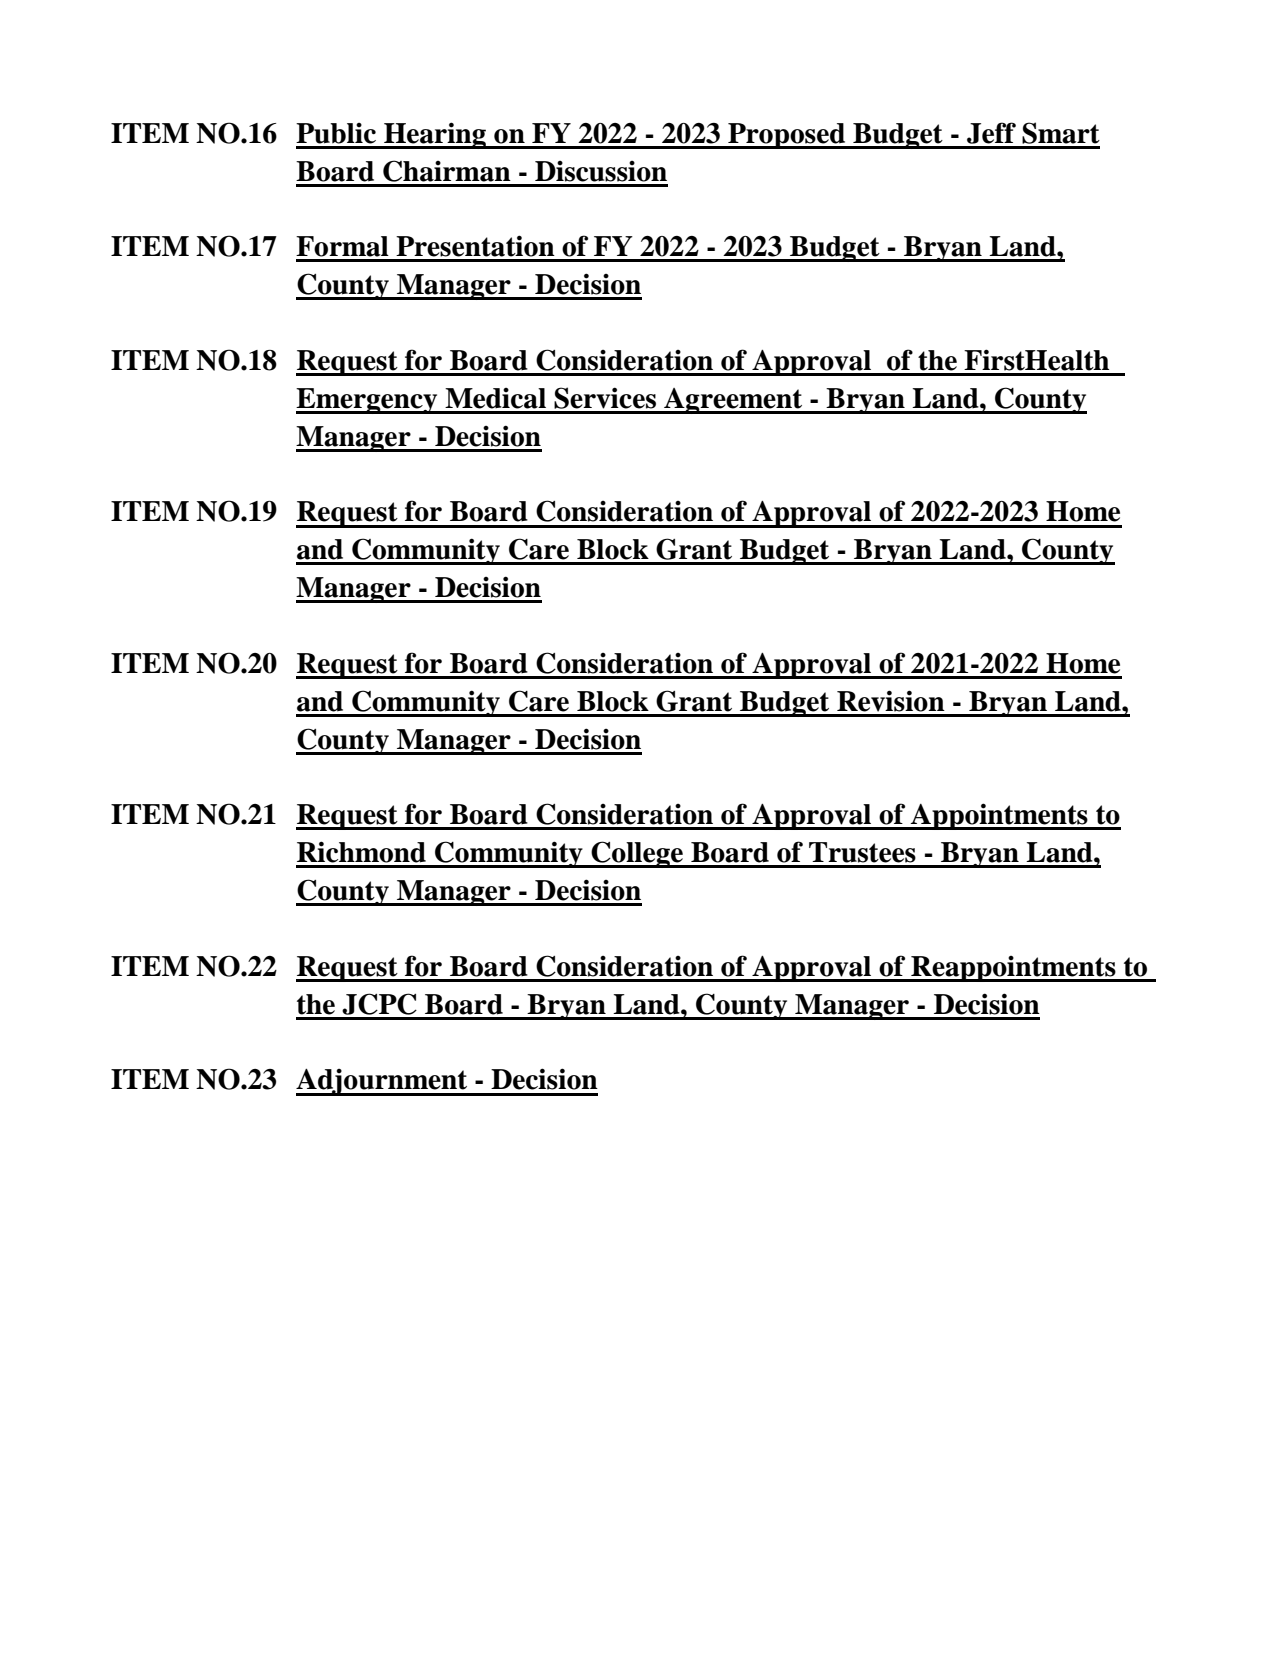  Describe the element at coordinates (383, 1082) in the document. I see `Adjournment` at that location.
